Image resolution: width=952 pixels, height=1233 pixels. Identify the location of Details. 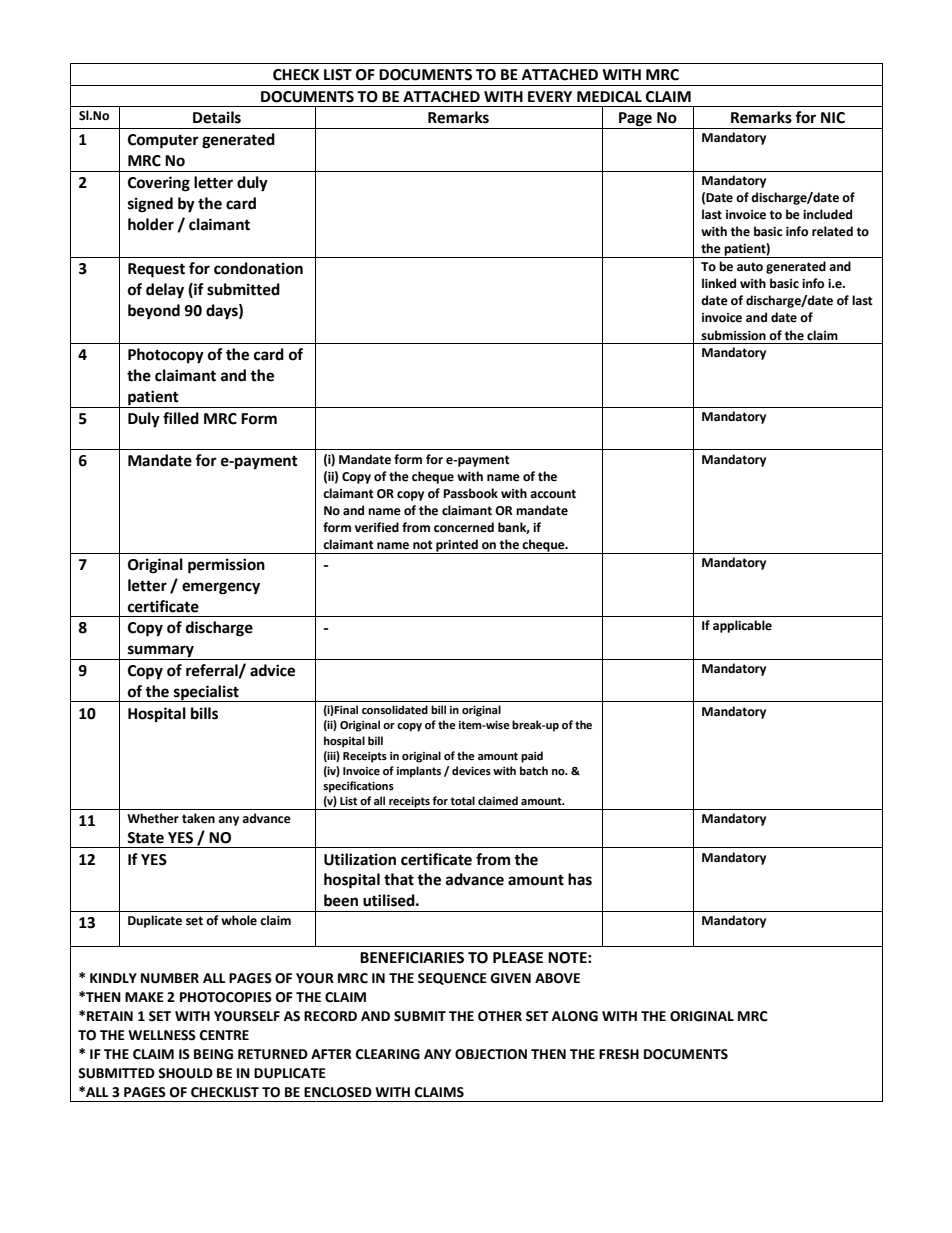
(217, 117).
